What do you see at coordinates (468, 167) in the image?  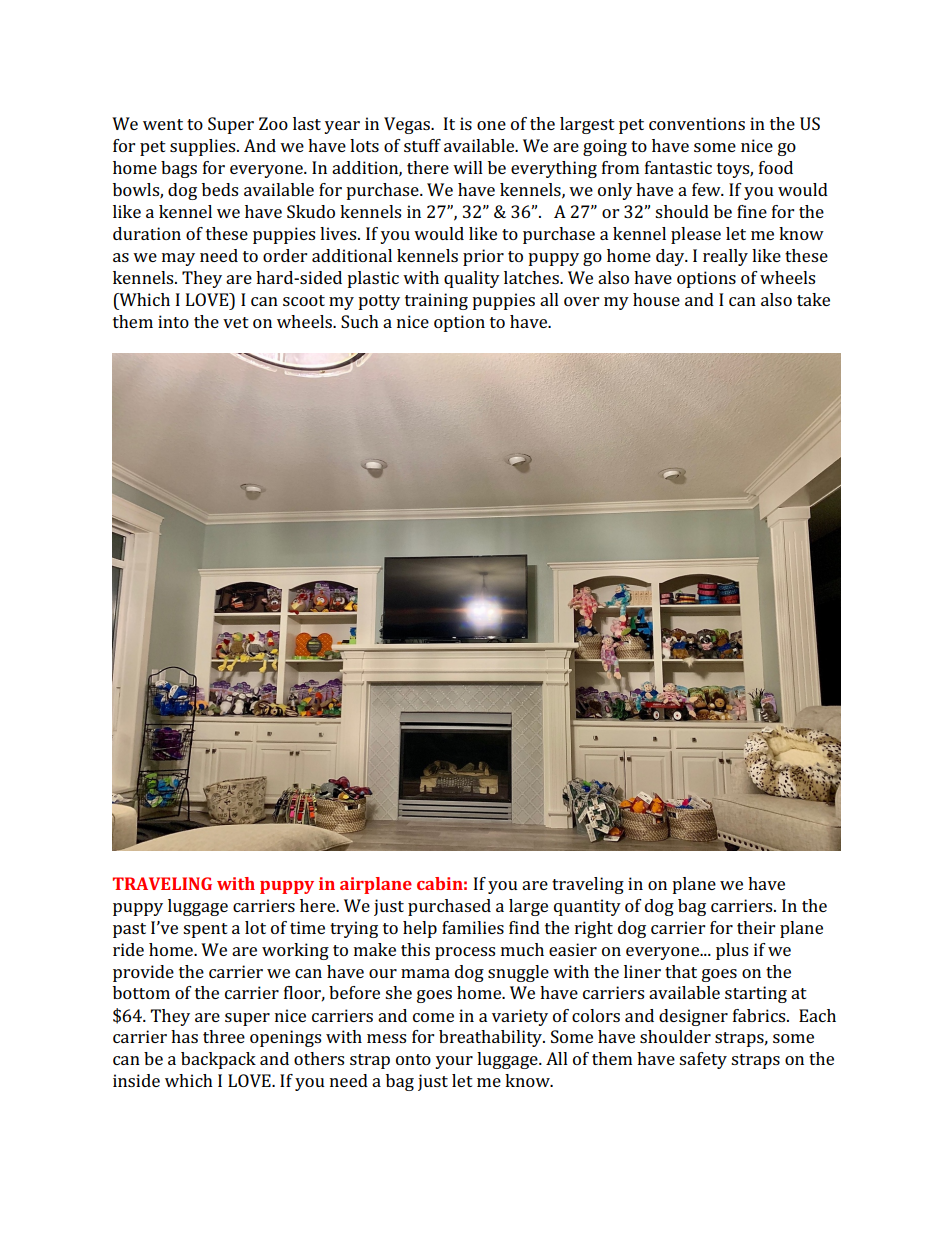 I see `will` at bounding box center [468, 167].
